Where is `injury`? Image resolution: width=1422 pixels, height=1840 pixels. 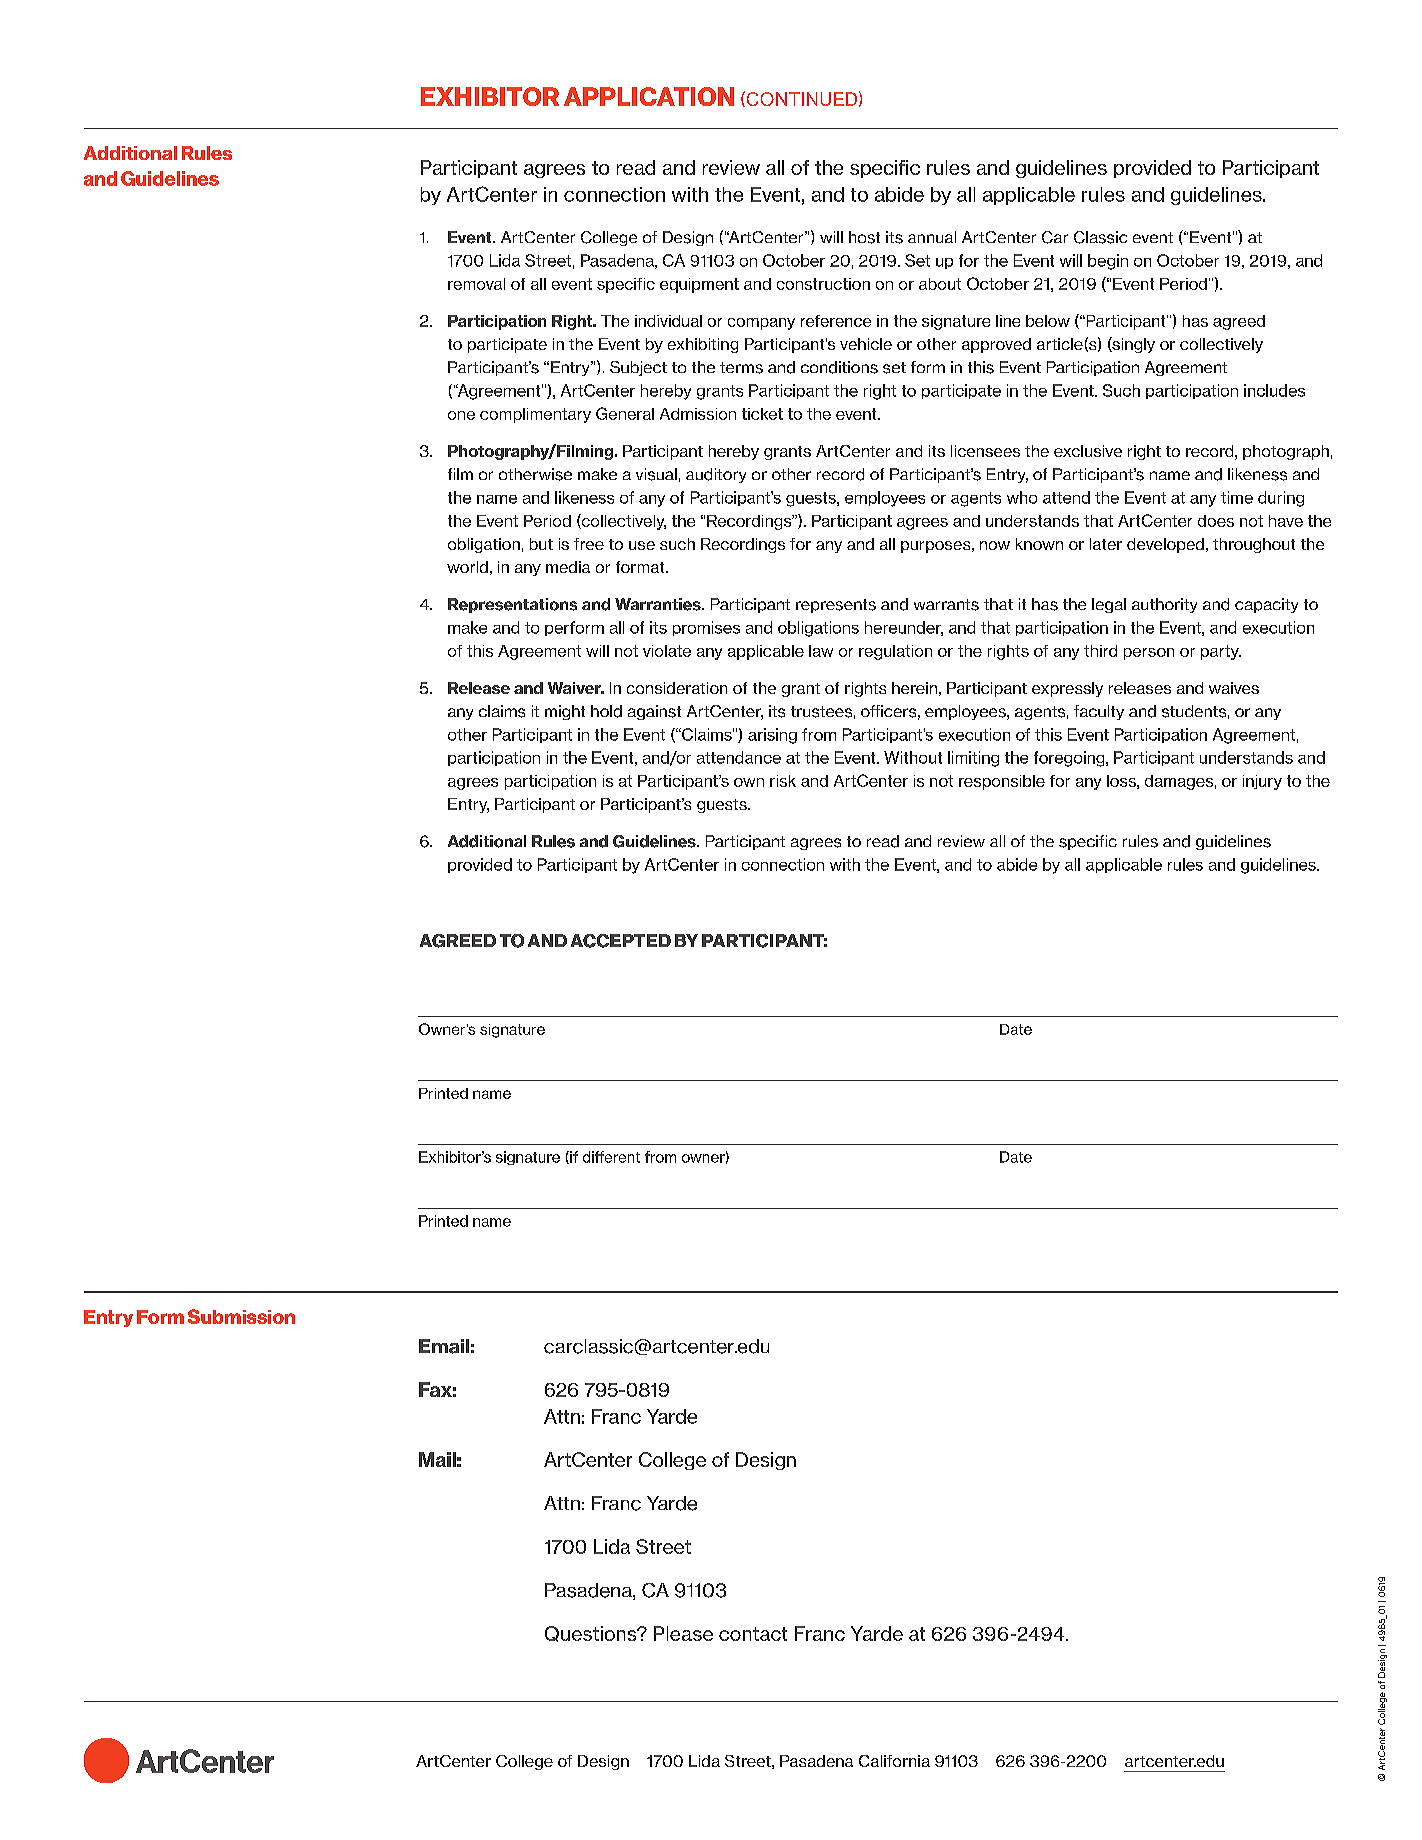 injury is located at coordinates (1262, 782).
